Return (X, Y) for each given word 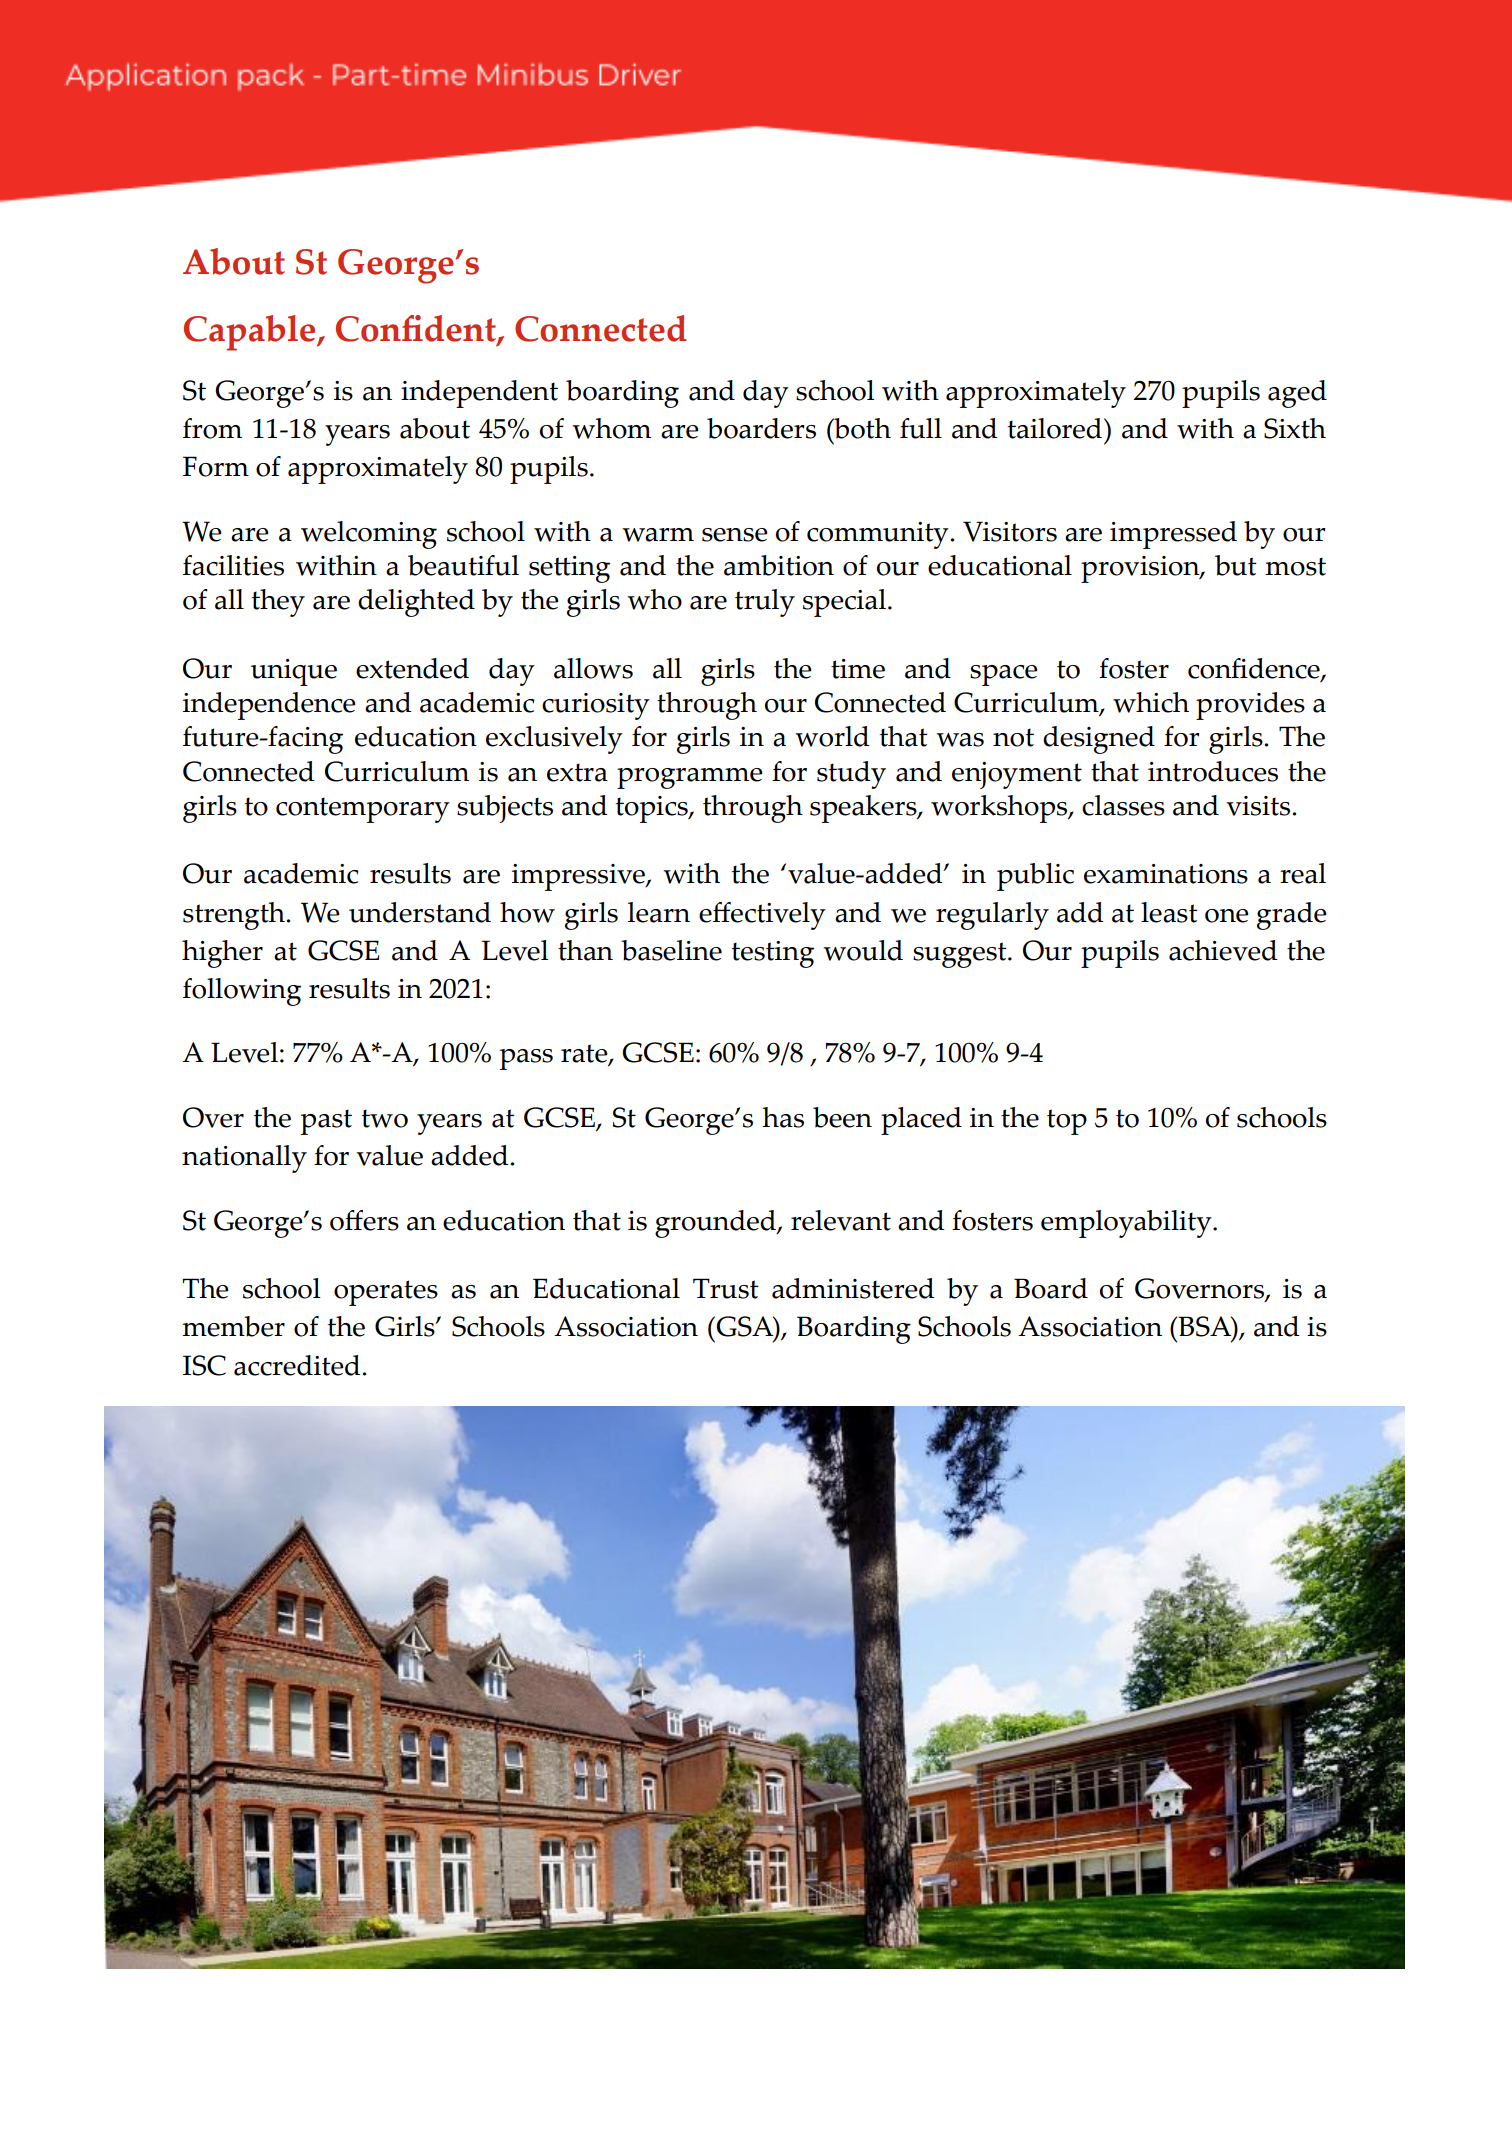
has (783, 1117)
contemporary (363, 810)
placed (921, 1121)
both (861, 428)
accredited (297, 1365)
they (278, 603)
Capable (251, 333)
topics (653, 809)
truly (765, 603)
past (326, 1122)
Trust (725, 1288)
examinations (1166, 874)
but (1235, 565)
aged (1297, 394)
